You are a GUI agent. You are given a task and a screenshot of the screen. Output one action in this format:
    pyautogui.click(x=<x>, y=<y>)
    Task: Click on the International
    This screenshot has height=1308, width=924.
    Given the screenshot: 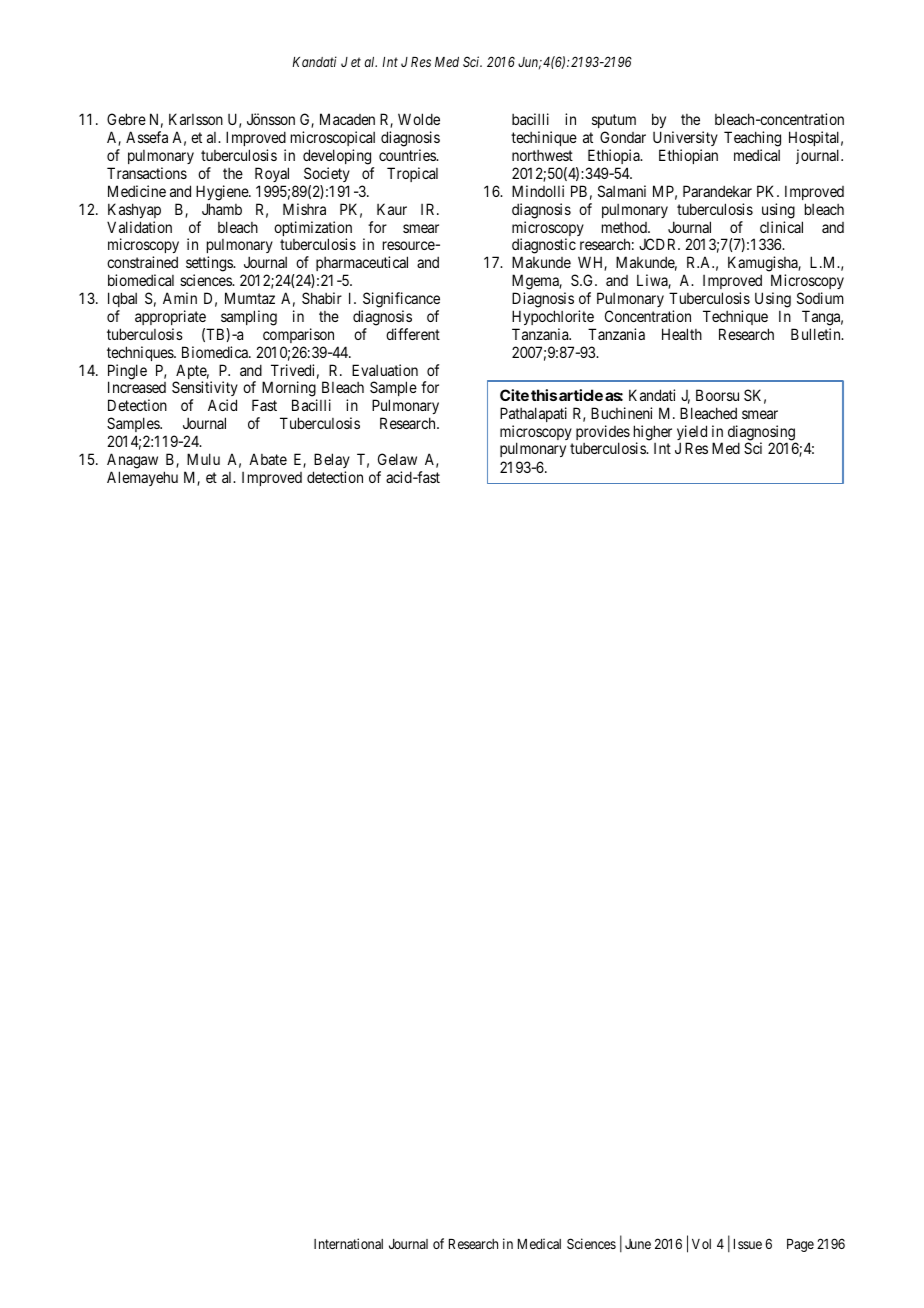 What is the action you would take?
    pyautogui.click(x=348, y=1243)
